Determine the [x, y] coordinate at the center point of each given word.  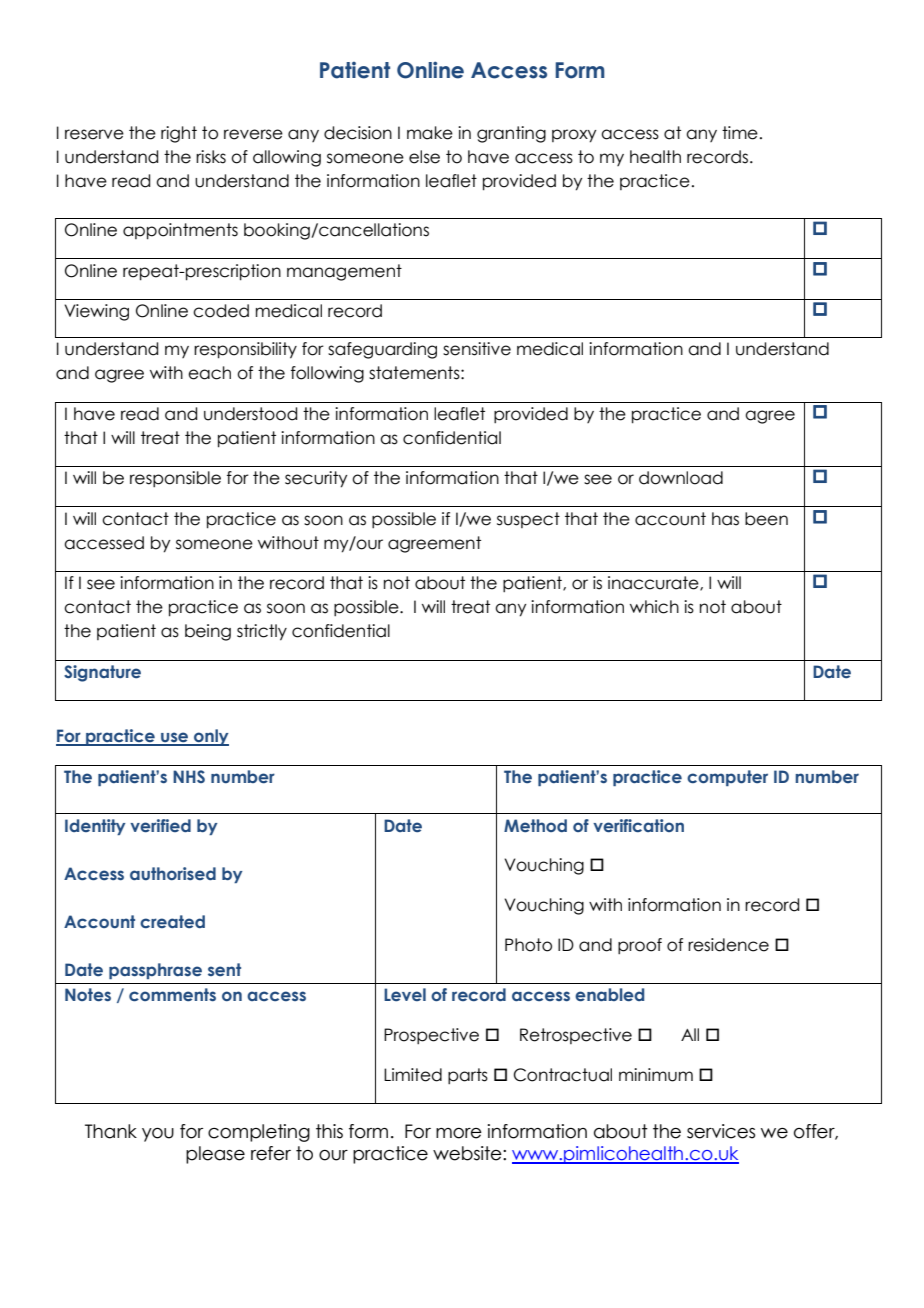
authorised [173, 873]
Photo [528, 945]
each [209, 373]
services [721, 1131]
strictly [262, 632]
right [179, 134]
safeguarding [382, 350]
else [424, 157]
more [459, 1133]
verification [638, 826]
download [681, 478]
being [208, 632]
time [740, 133]
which [654, 607]
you [158, 1135]
